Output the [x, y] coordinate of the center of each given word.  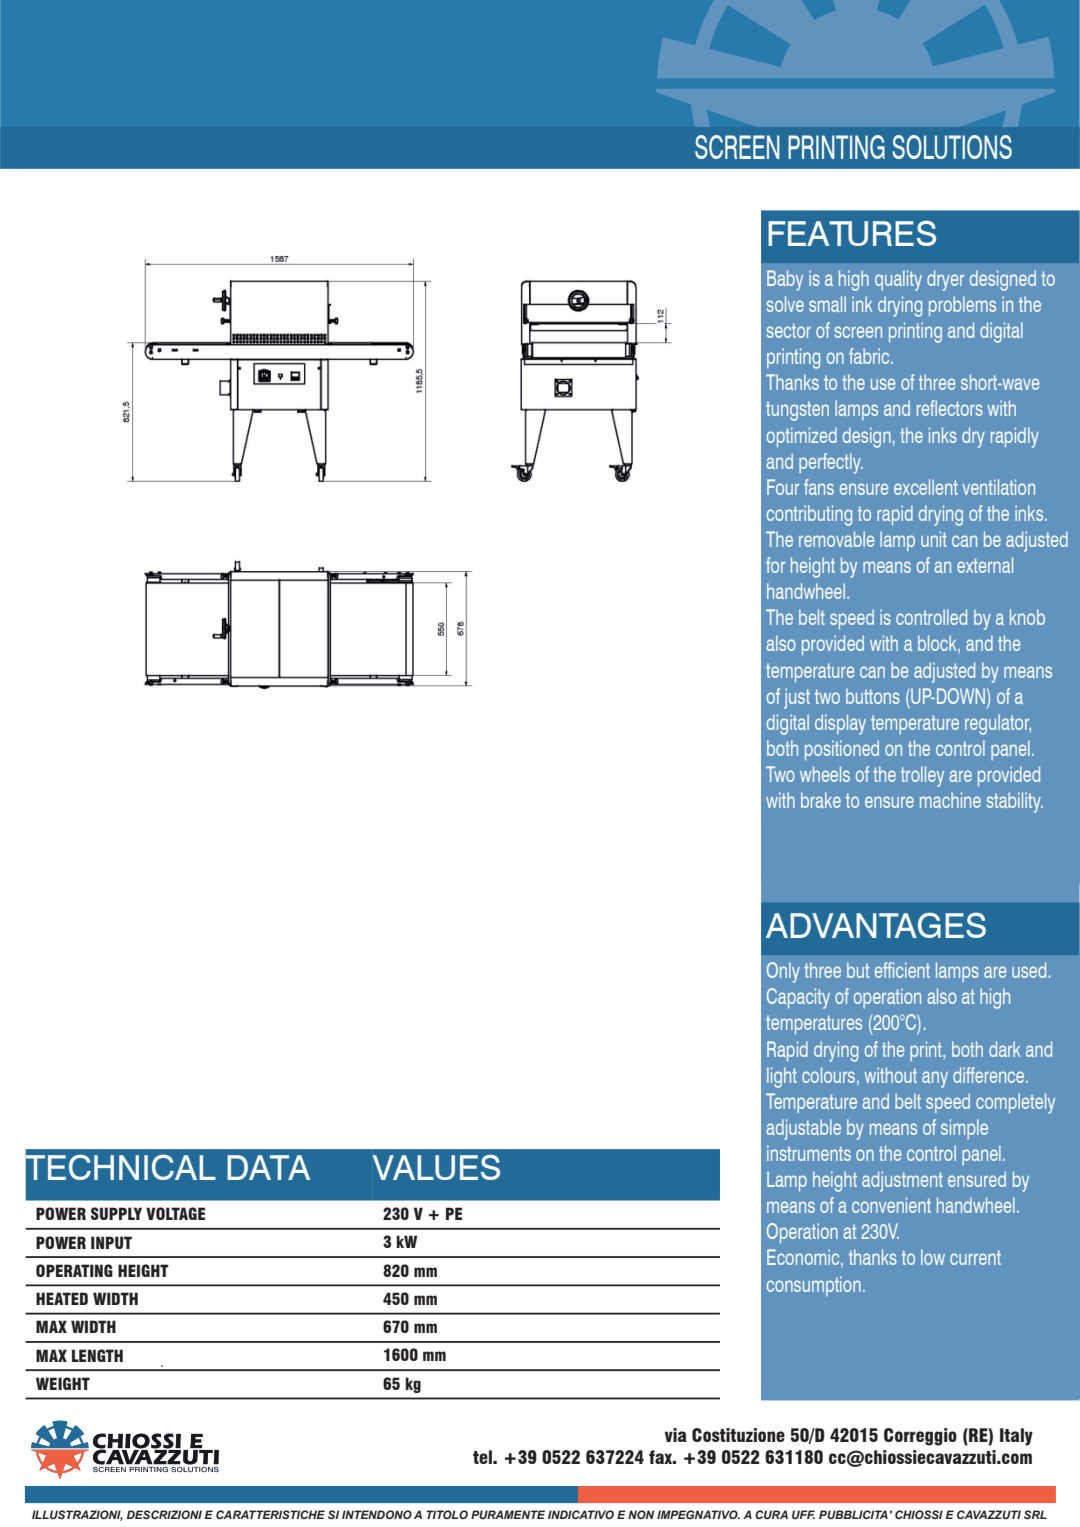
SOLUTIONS [952, 147]
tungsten [797, 411]
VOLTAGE [175, 1213]
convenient [891, 1205]
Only [783, 972]
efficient [902, 970]
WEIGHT [63, 1383]
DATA [268, 1167]
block [938, 644]
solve [785, 304]
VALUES [436, 1167]
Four [783, 487]
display [840, 724]
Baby [785, 280]
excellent [926, 487]
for [775, 565]
